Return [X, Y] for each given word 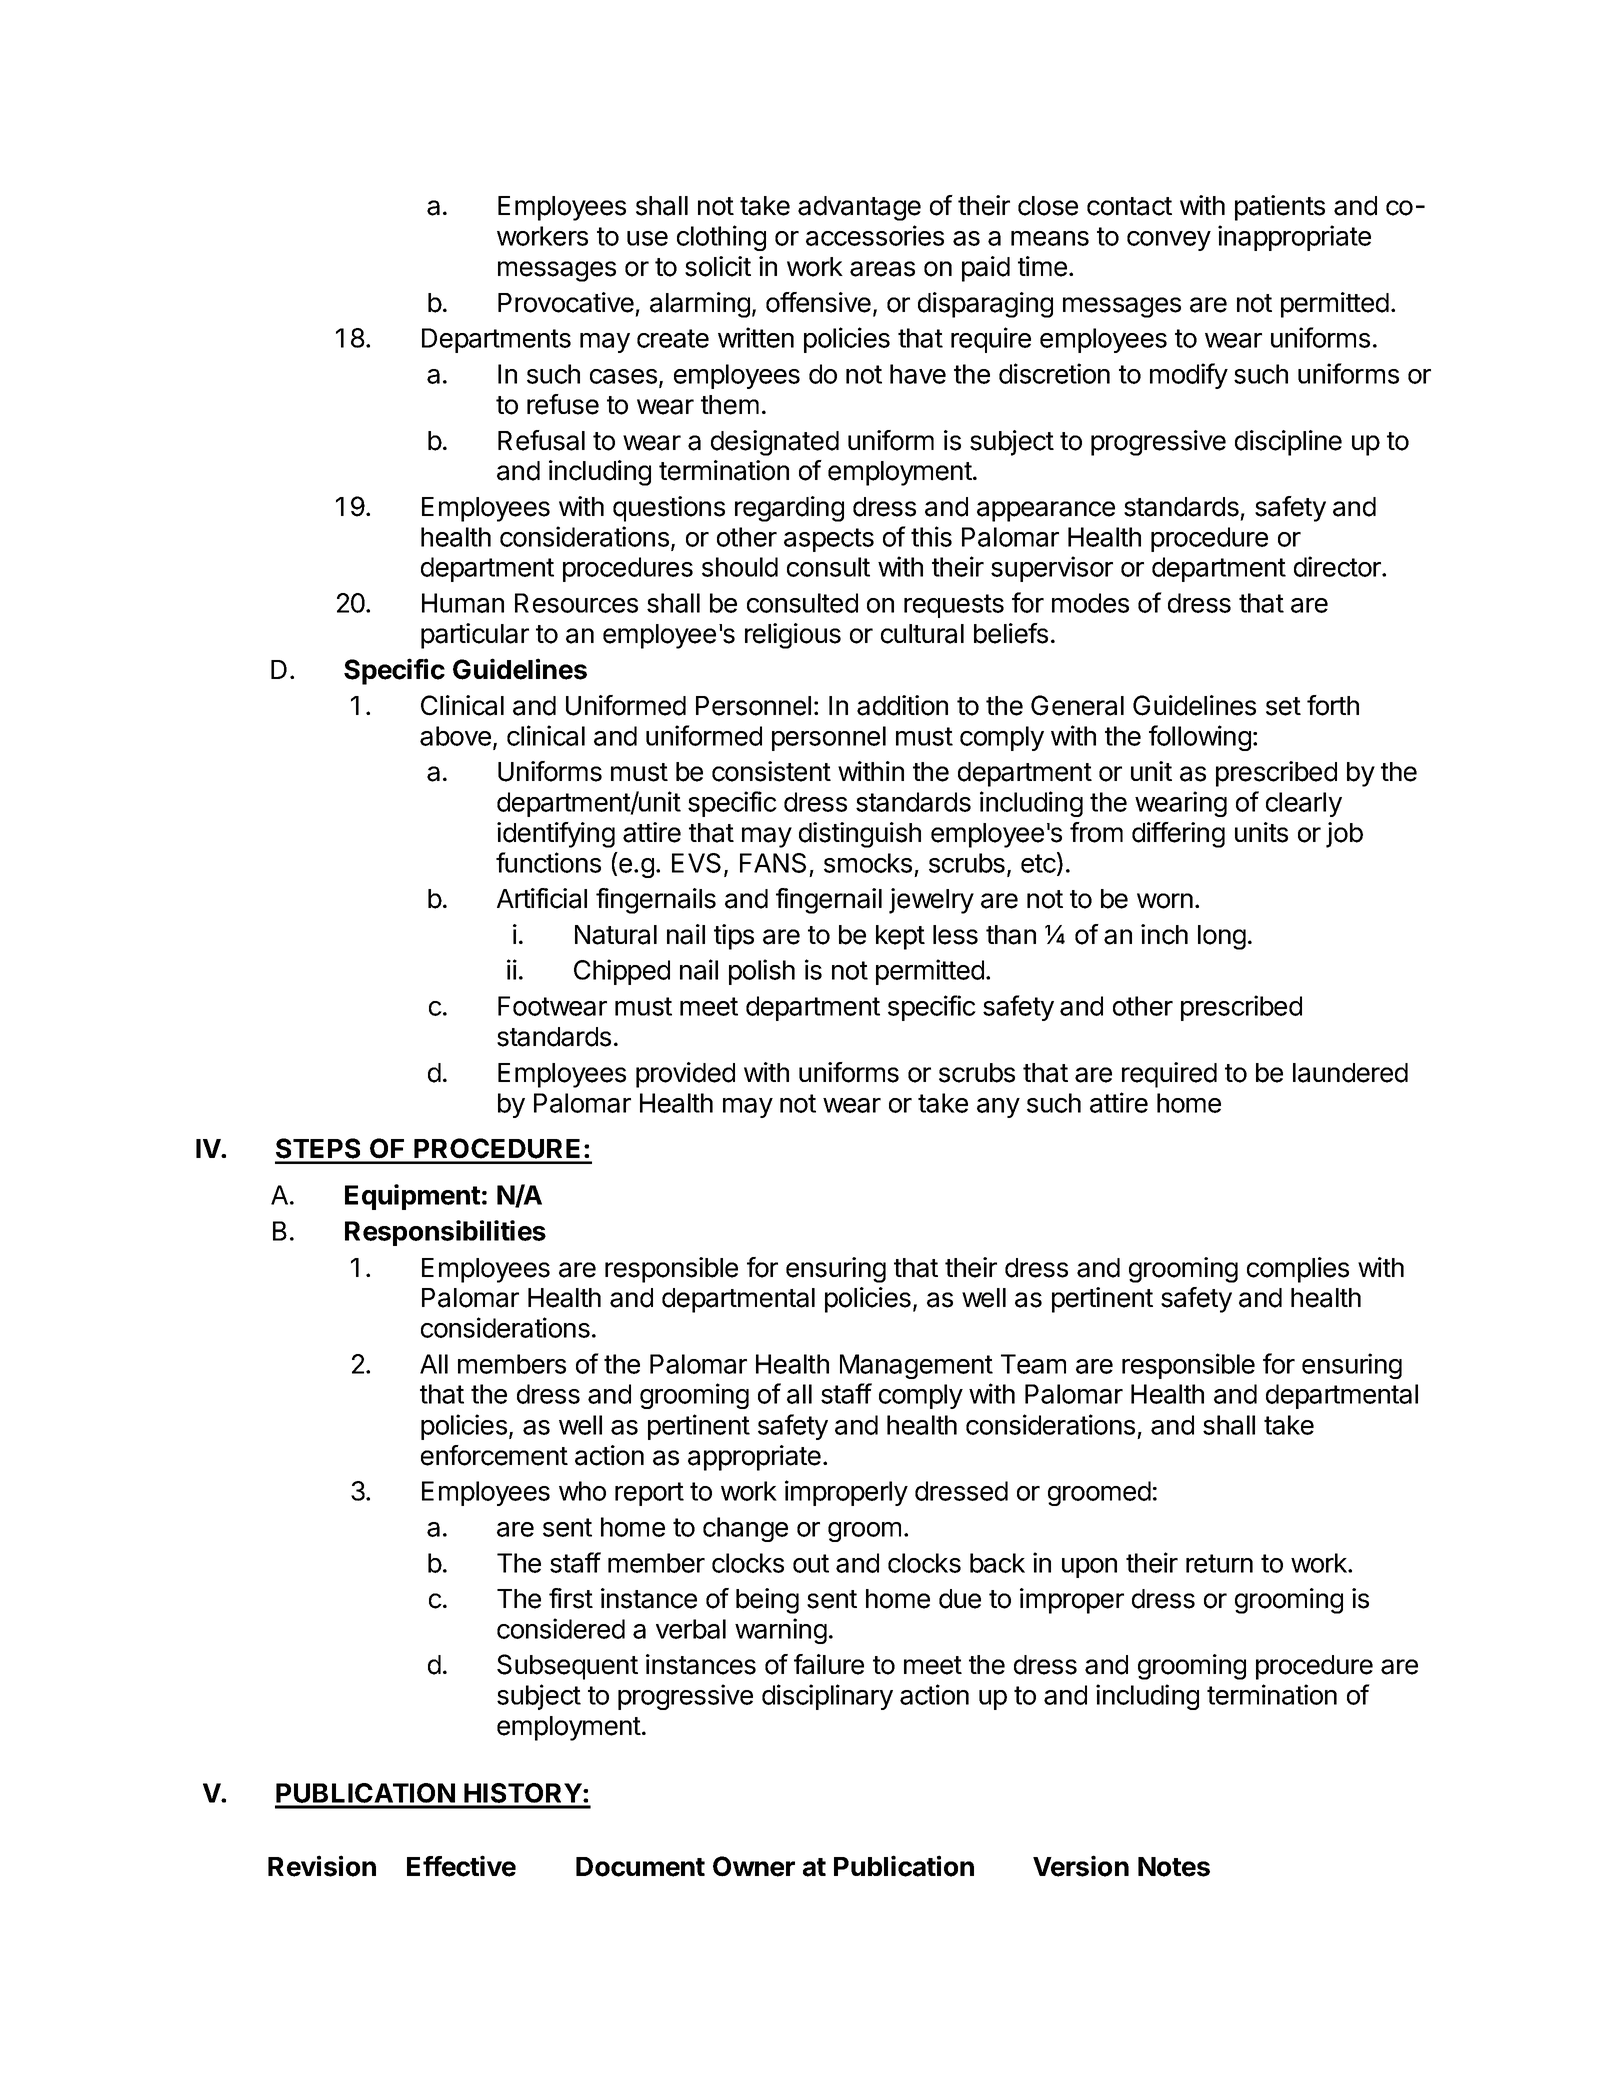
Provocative [566, 302]
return [1219, 1563]
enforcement [494, 1455]
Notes [1174, 1867]
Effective [461, 1866]
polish [762, 972]
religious [793, 636]
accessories [875, 235]
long [1222, 937]
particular [475, 636]
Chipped [622, 972]
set [1283, 706]
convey [1169, 241]
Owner [754, 1866]
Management [916, 1366]
